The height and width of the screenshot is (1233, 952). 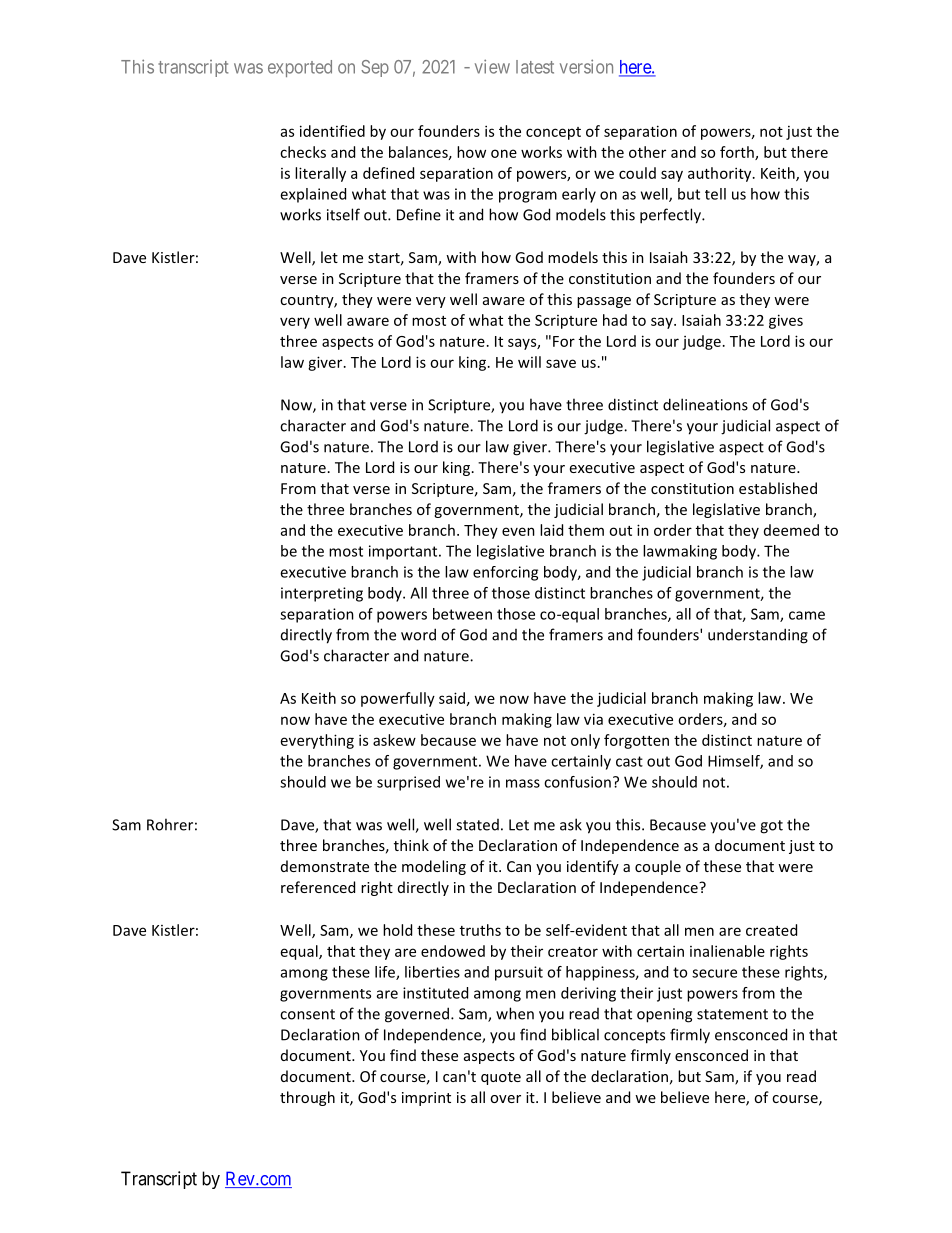 What do you see at coordinates (332, 131) in the screenshot?
I see `identified` at bounding box center [332, 131].
